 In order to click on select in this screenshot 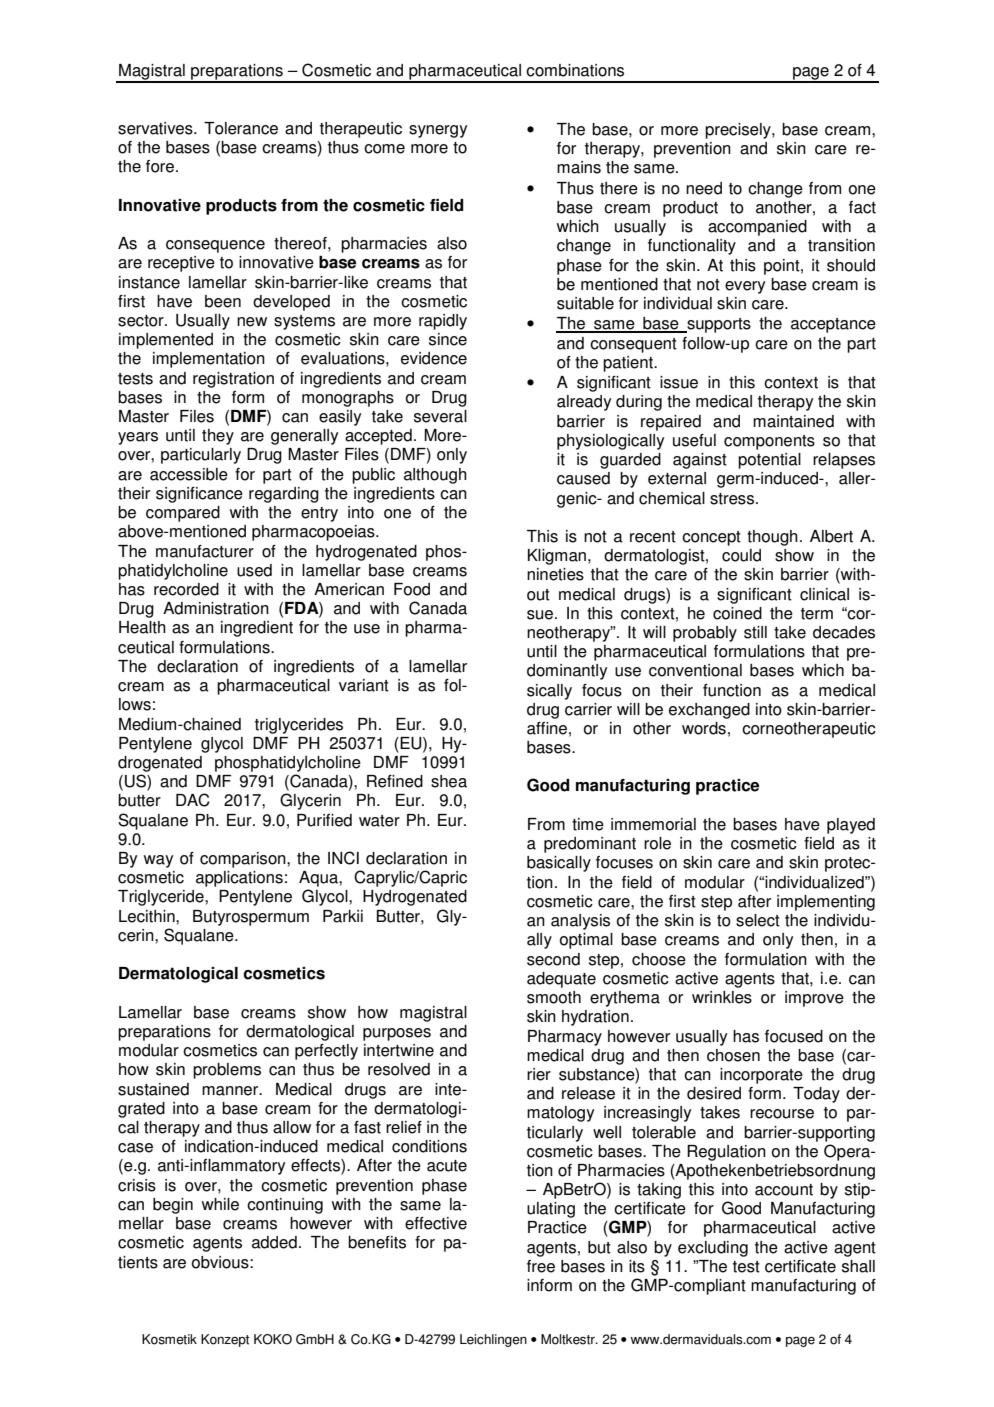, I will do `click(758, 920)`.
